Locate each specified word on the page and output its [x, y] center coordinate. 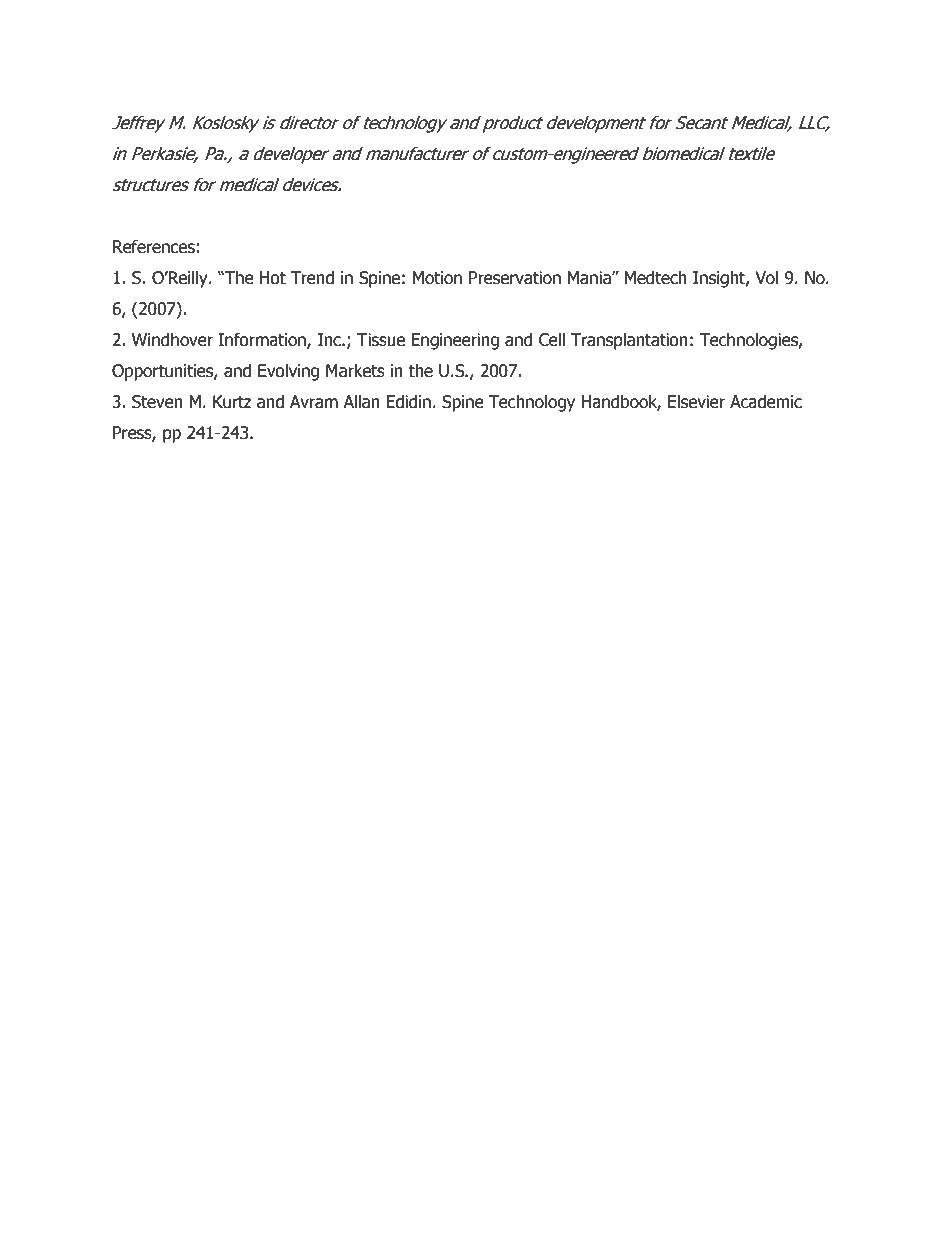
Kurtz [232, 402]
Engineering [455, 341]
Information [263, 341]
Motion [437, 278]
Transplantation [629, 341]
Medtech [655, 278]
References [154, 247]
